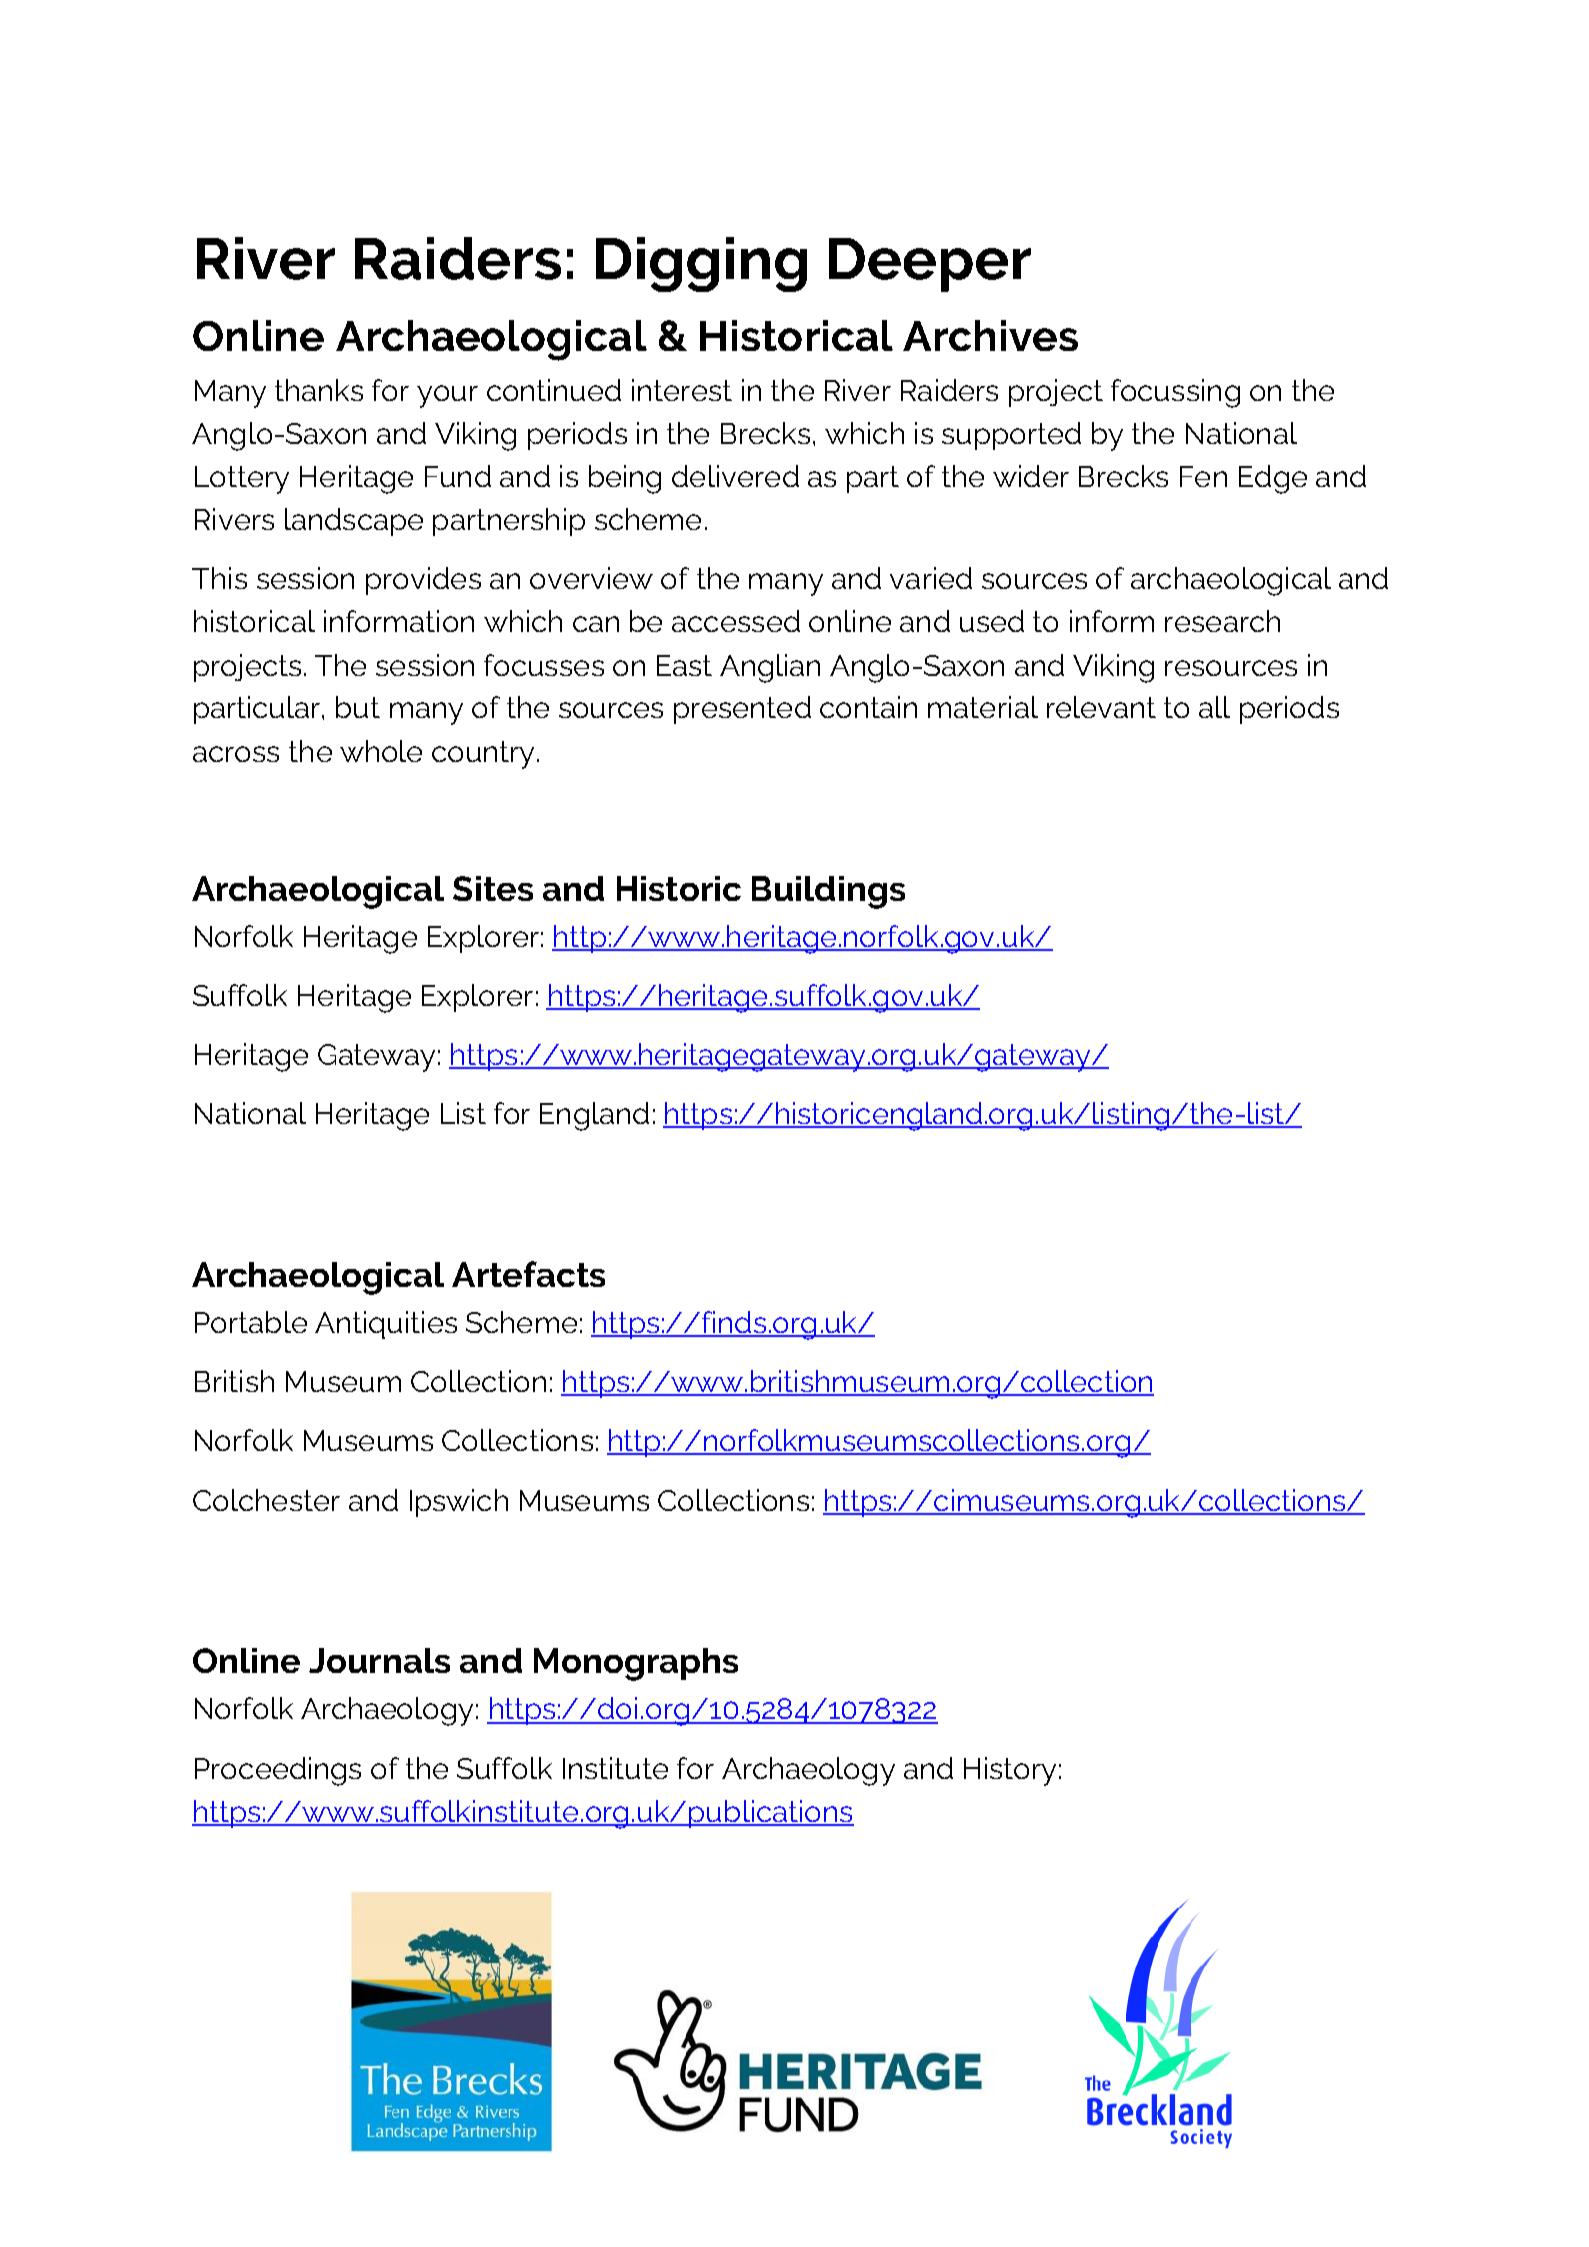 This screenshot has width=1589, height=2247. I want to click on Proceedings, so click(278, 1771).
